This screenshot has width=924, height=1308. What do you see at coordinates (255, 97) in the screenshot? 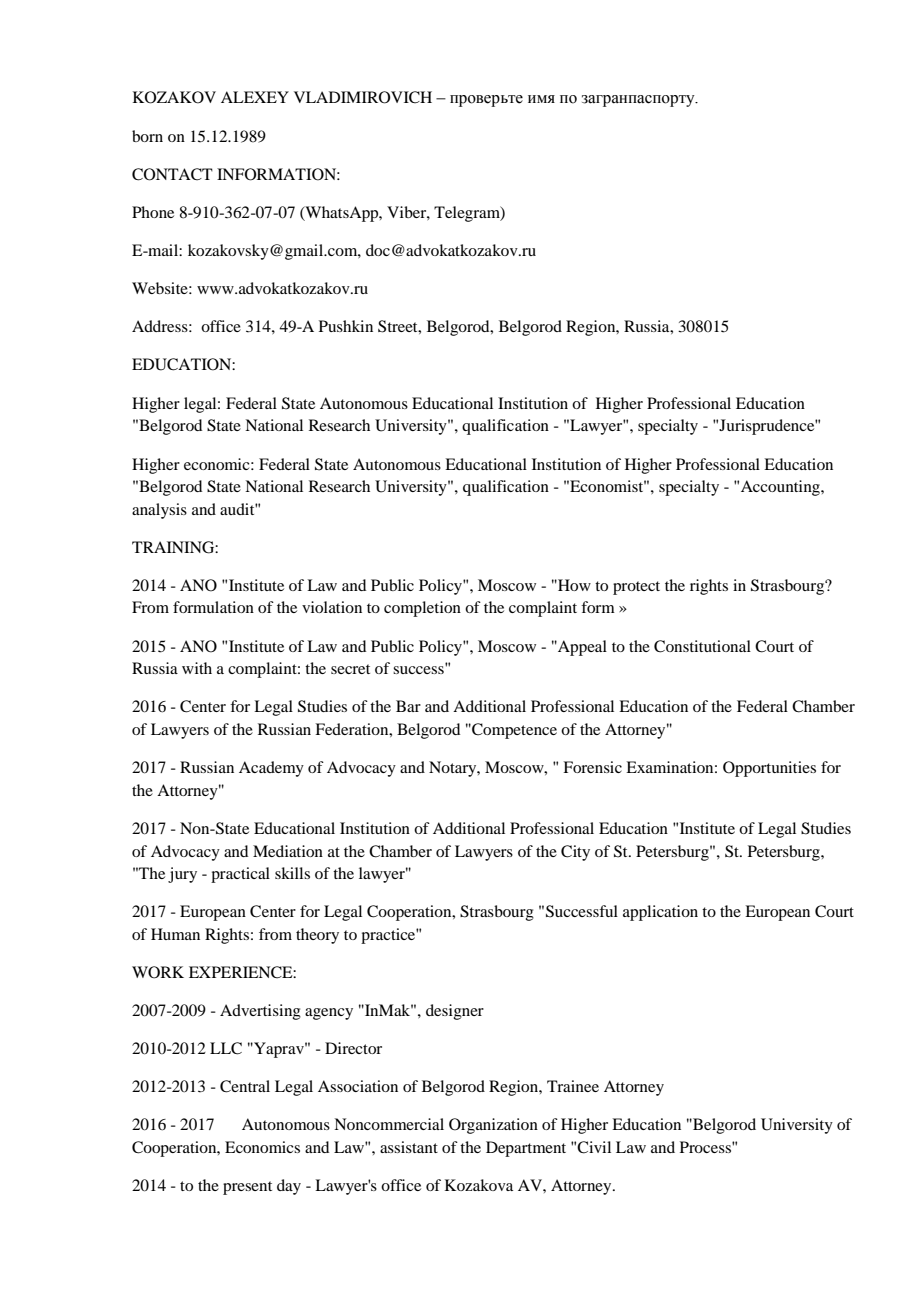
I see `ALEXEY` at bounding box center [255, 97].
